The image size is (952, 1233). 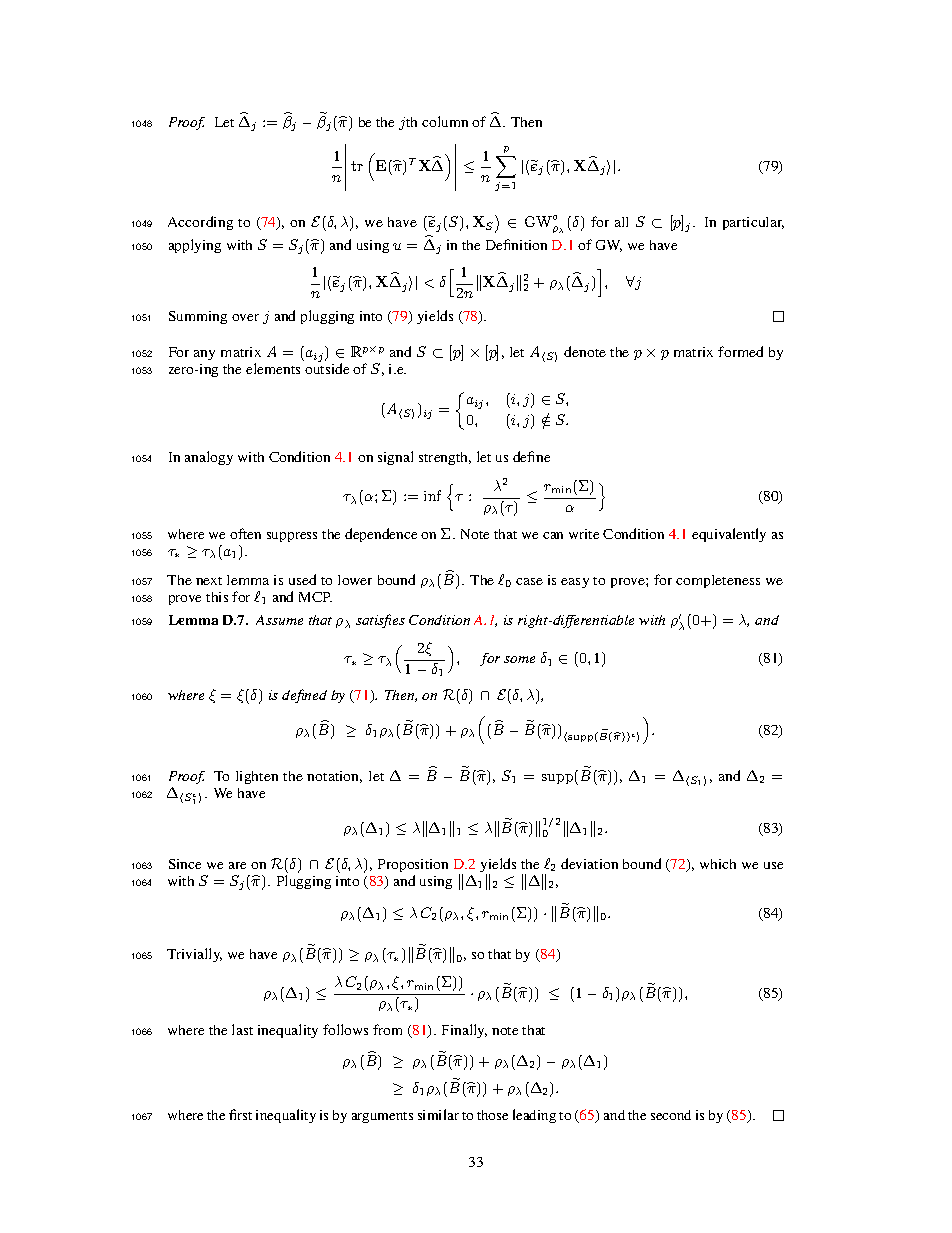 What do you see at coordinates (753, 223) in the document?
I see `particular` at bounding box center [753, 223].
